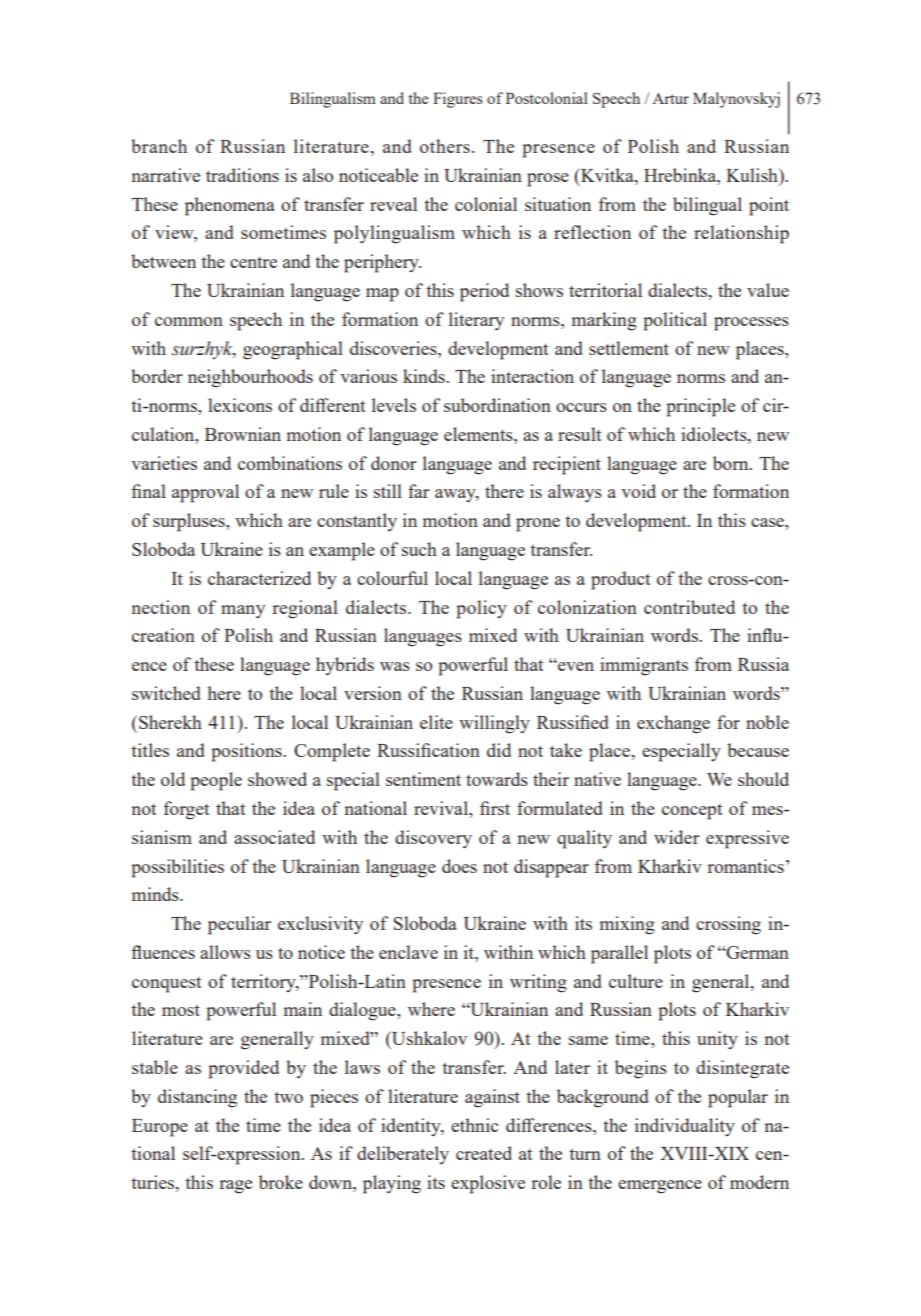  What do you see at coordinates (670, 98) in the page?
I see `Artur` at bounding box center [670, 98].
